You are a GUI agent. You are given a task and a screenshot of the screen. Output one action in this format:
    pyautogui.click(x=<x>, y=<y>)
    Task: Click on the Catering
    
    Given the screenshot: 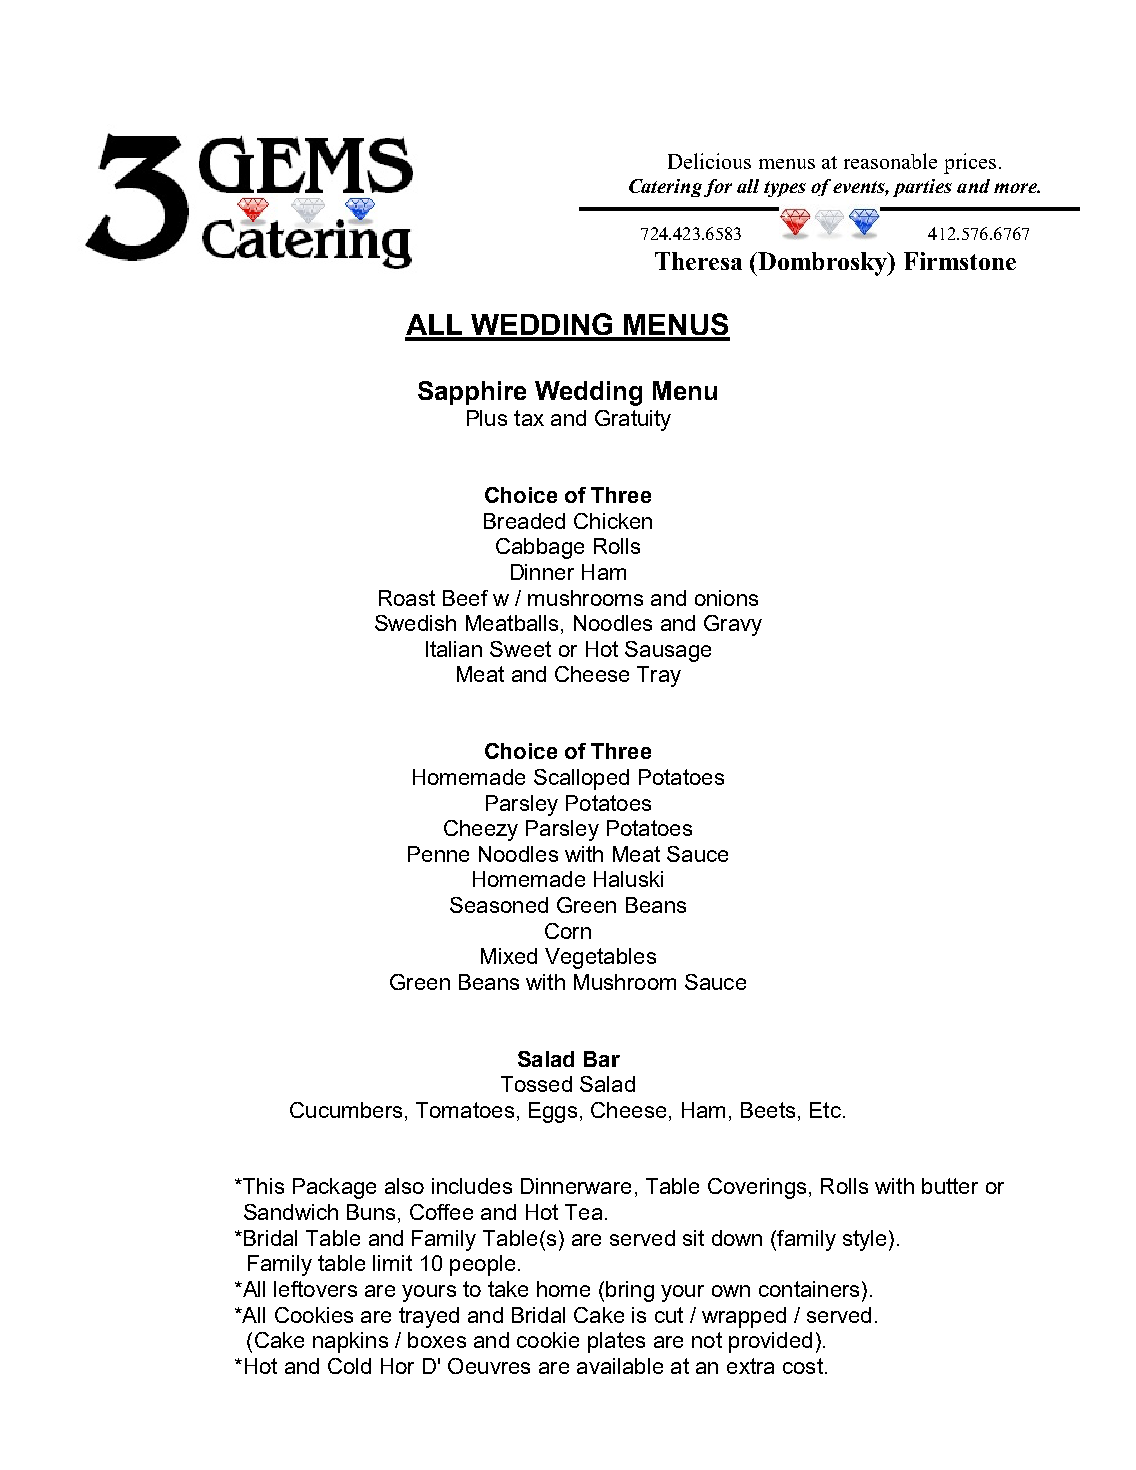 What is the action you would take?
    pyautogui.click(x=665, y=188)
